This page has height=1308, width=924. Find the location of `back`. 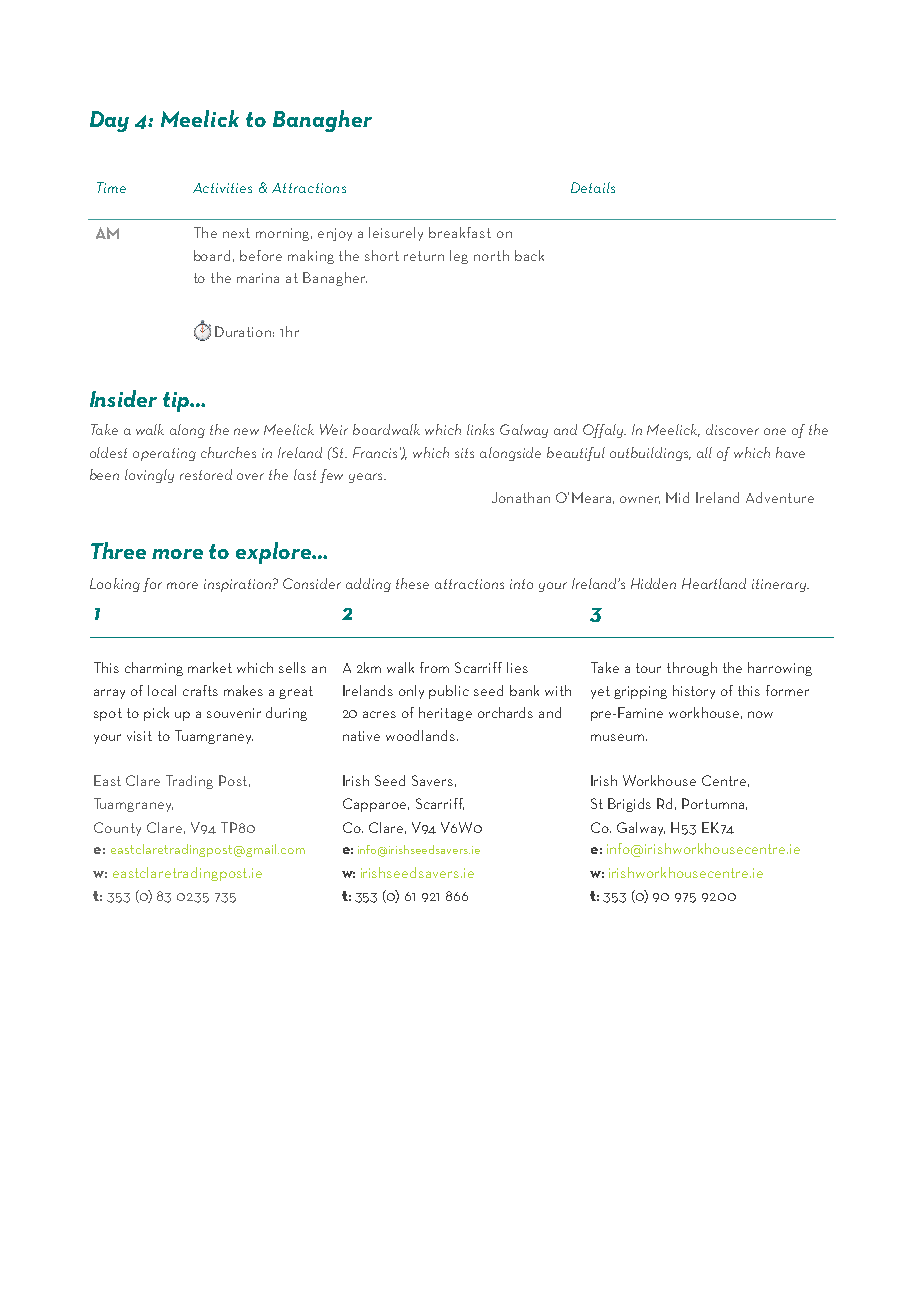

back is located at coordinates (529, 255).
